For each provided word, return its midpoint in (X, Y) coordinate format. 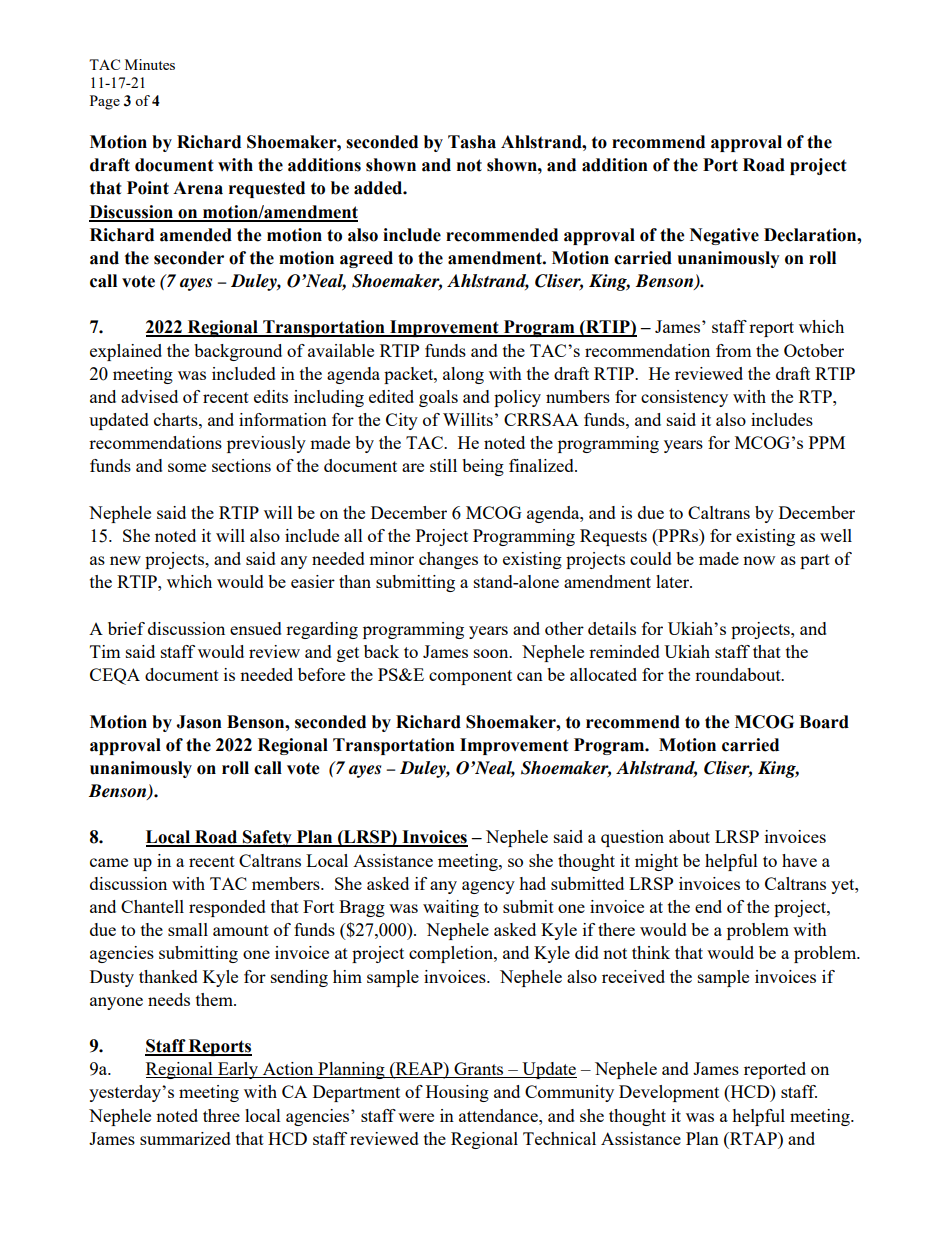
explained (126, 352)
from (734, 350)
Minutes (150, 64)
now (759, 560)
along (463, 375)
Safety (267, 838)
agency (488, 887)
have (799, 860)
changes (448, 560)
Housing (457, 1093)
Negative (724, 236)
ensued (256, 628)
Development (669, 1093)
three (221, 1115)
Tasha (472, 142)
